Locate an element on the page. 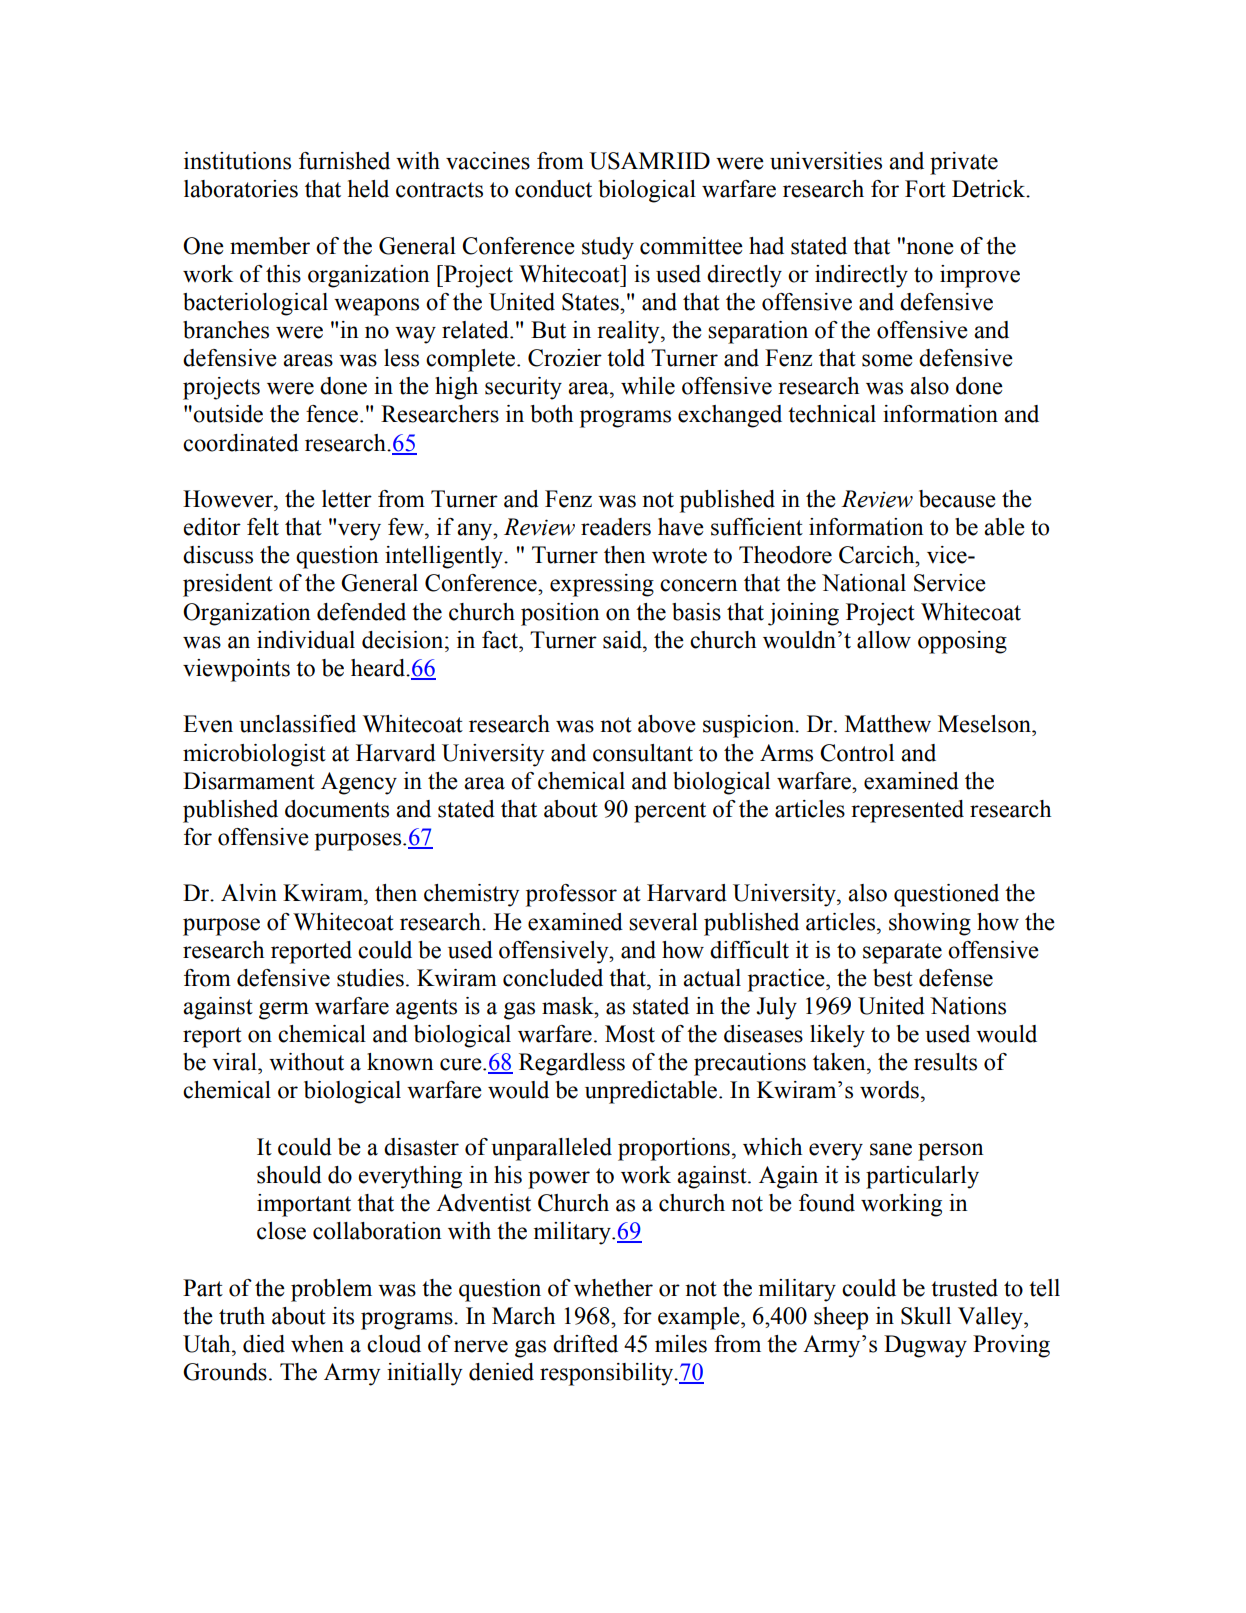 Image resolution: width=1246 pixels, height=1613 pixels. when is located at coordinates (317, 1344).
